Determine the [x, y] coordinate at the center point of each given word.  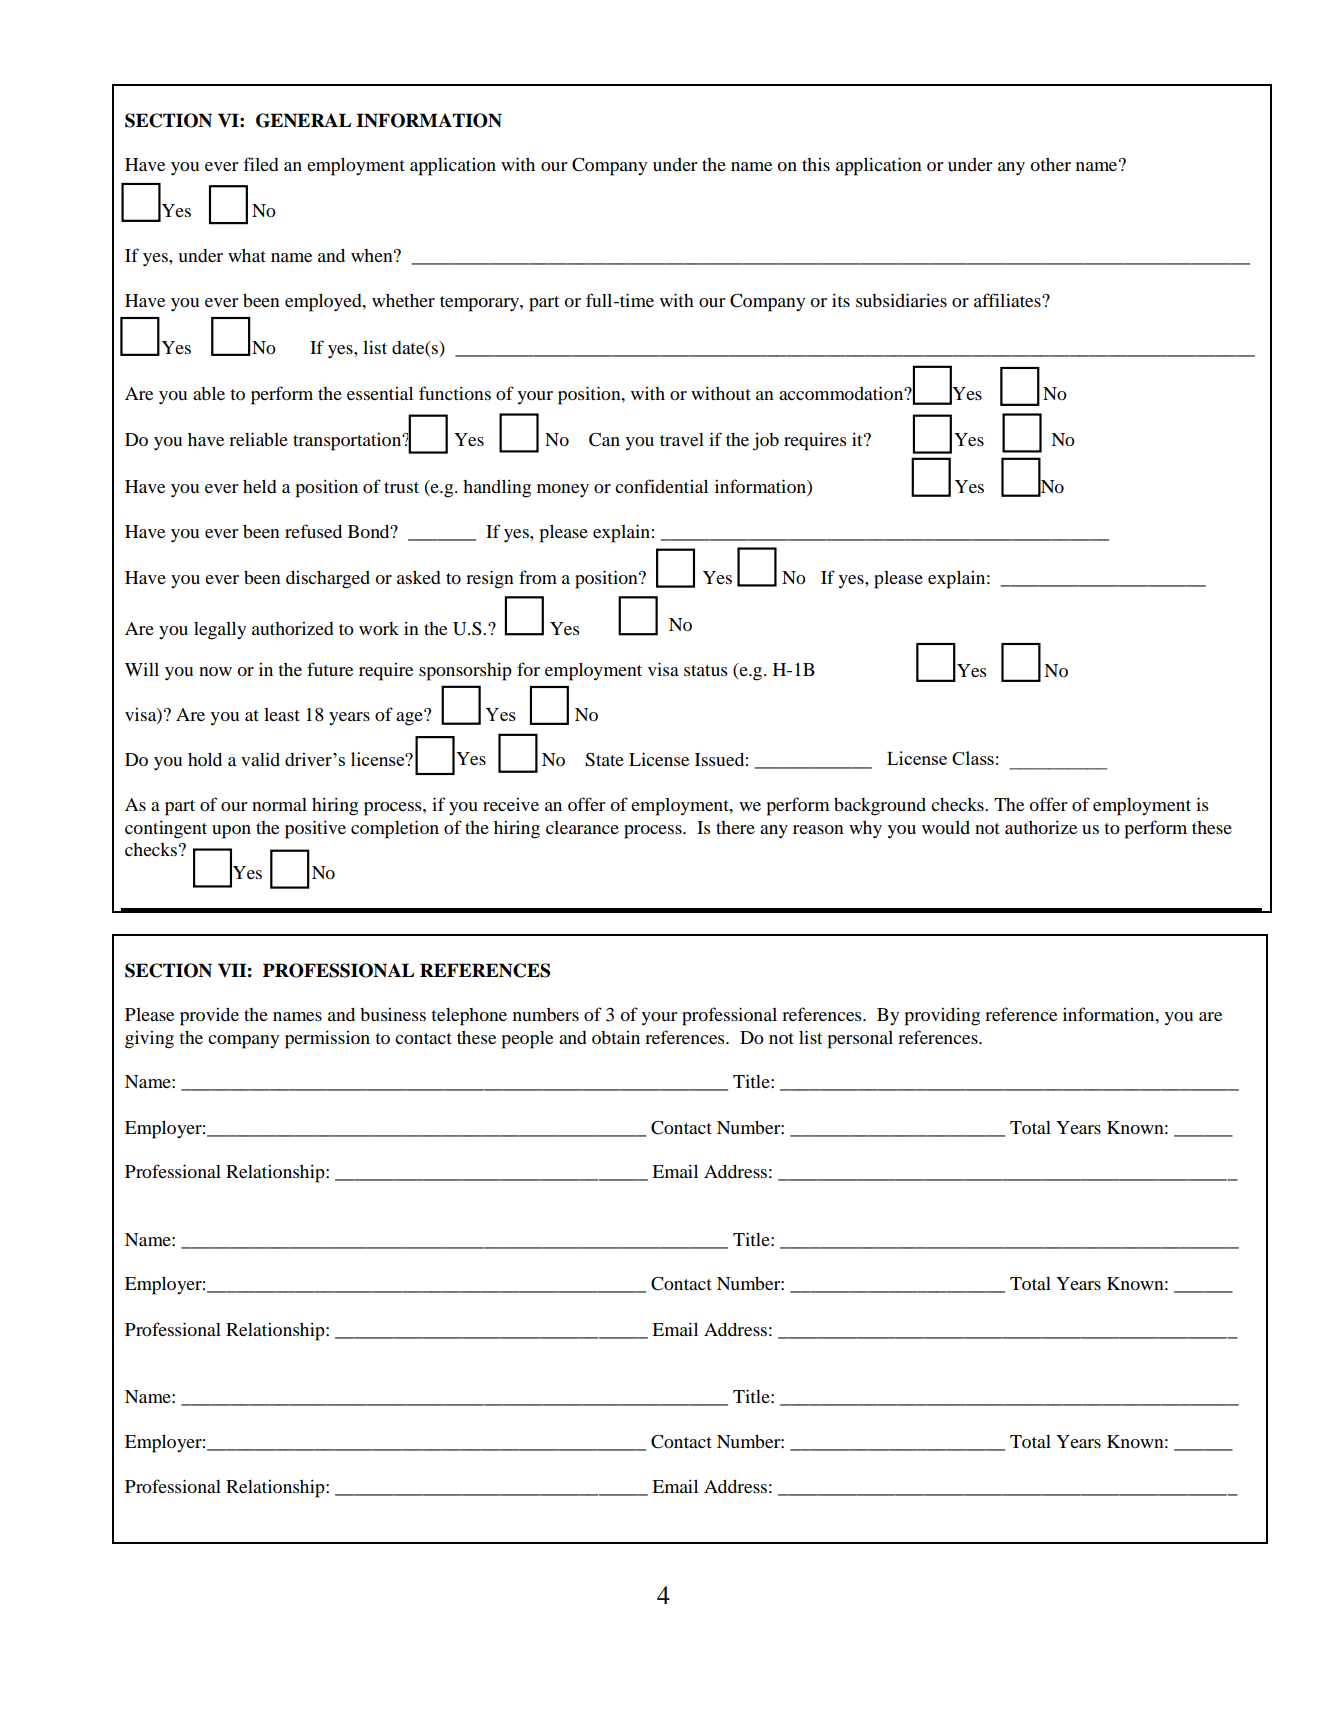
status [706, 670]
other [1050, 164]
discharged [328, 580]
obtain [616, 1038]
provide [209, 1017]
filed [261, 164]
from [538, 577]
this [816, 164]
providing [942, 1017]
